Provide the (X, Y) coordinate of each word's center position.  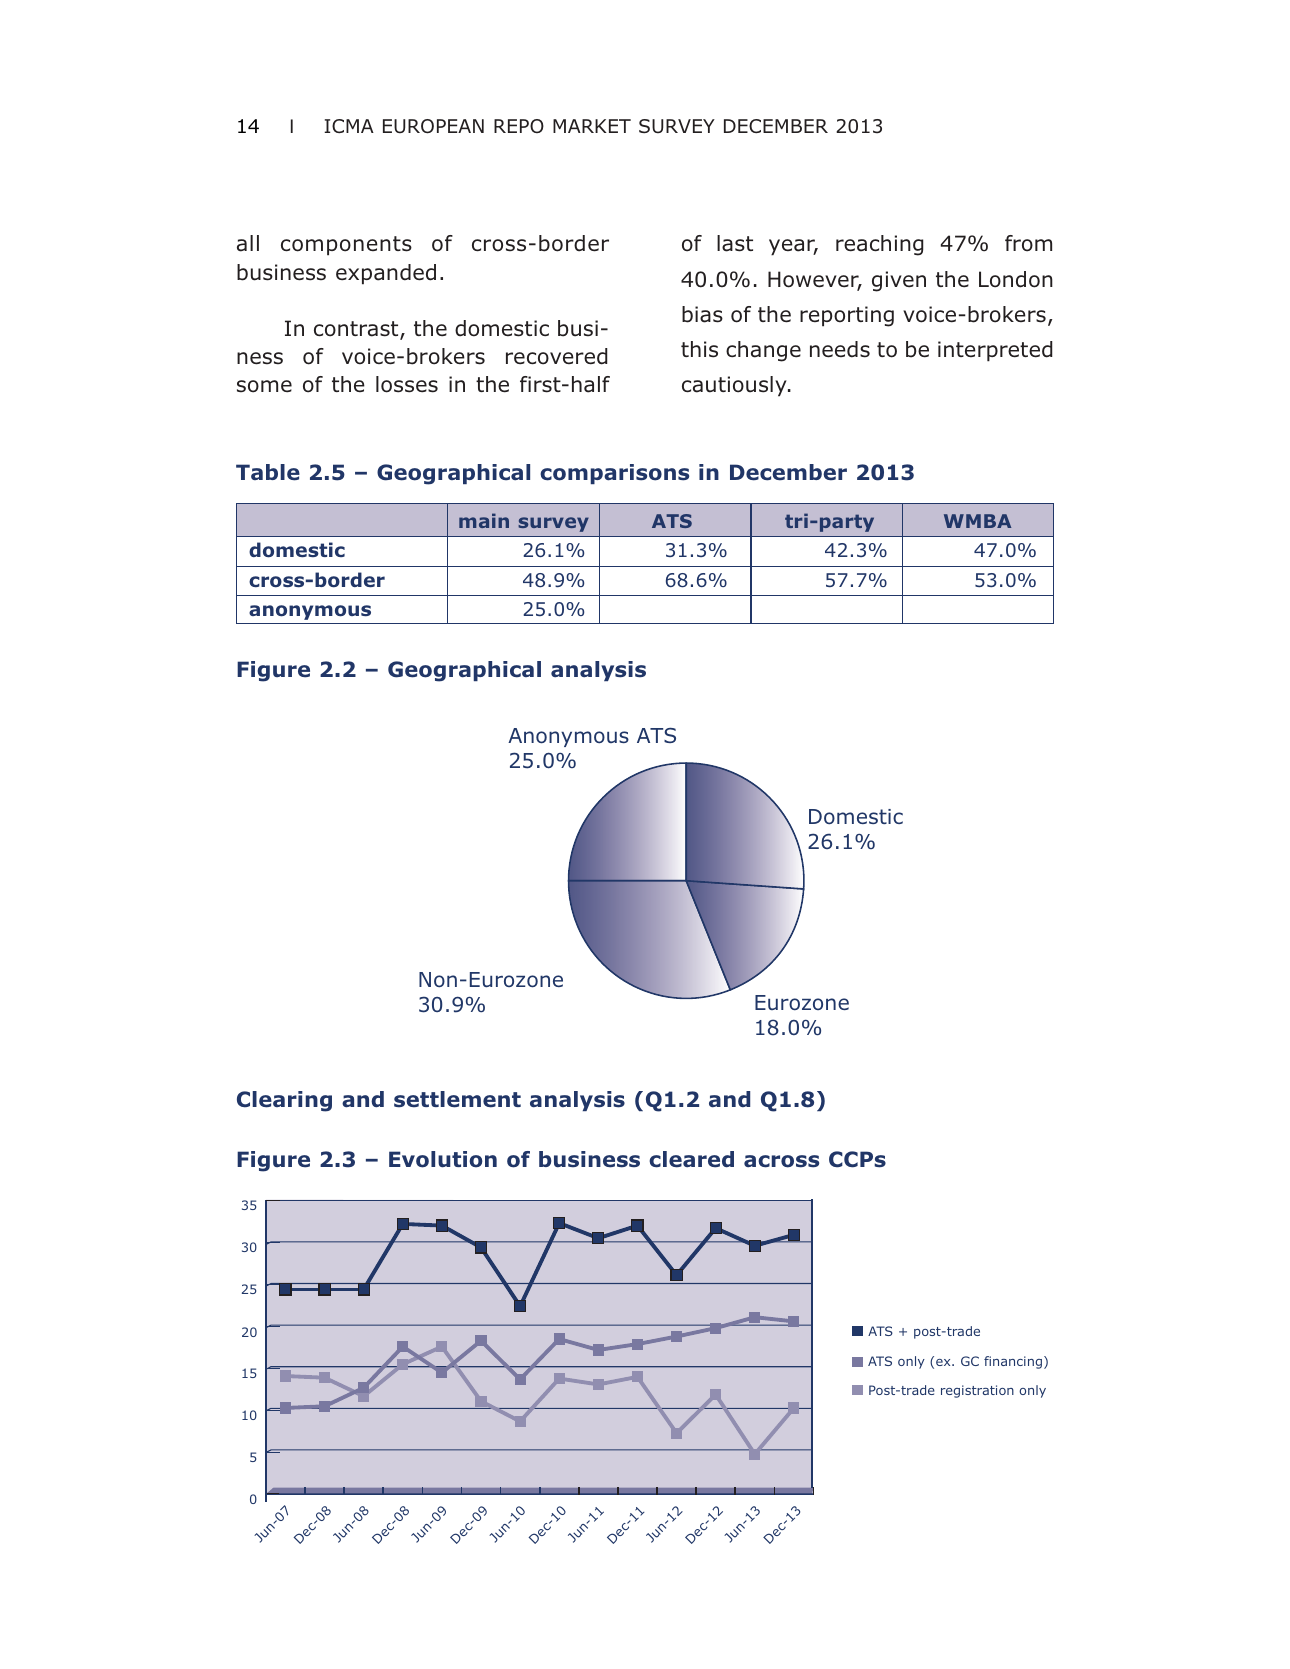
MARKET (592, 126)
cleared (691, 1159)
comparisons (614, 474)
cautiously (735, 386)
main (484, 520)
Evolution (443, 1159)
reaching (879, 245)
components (346, 246)
